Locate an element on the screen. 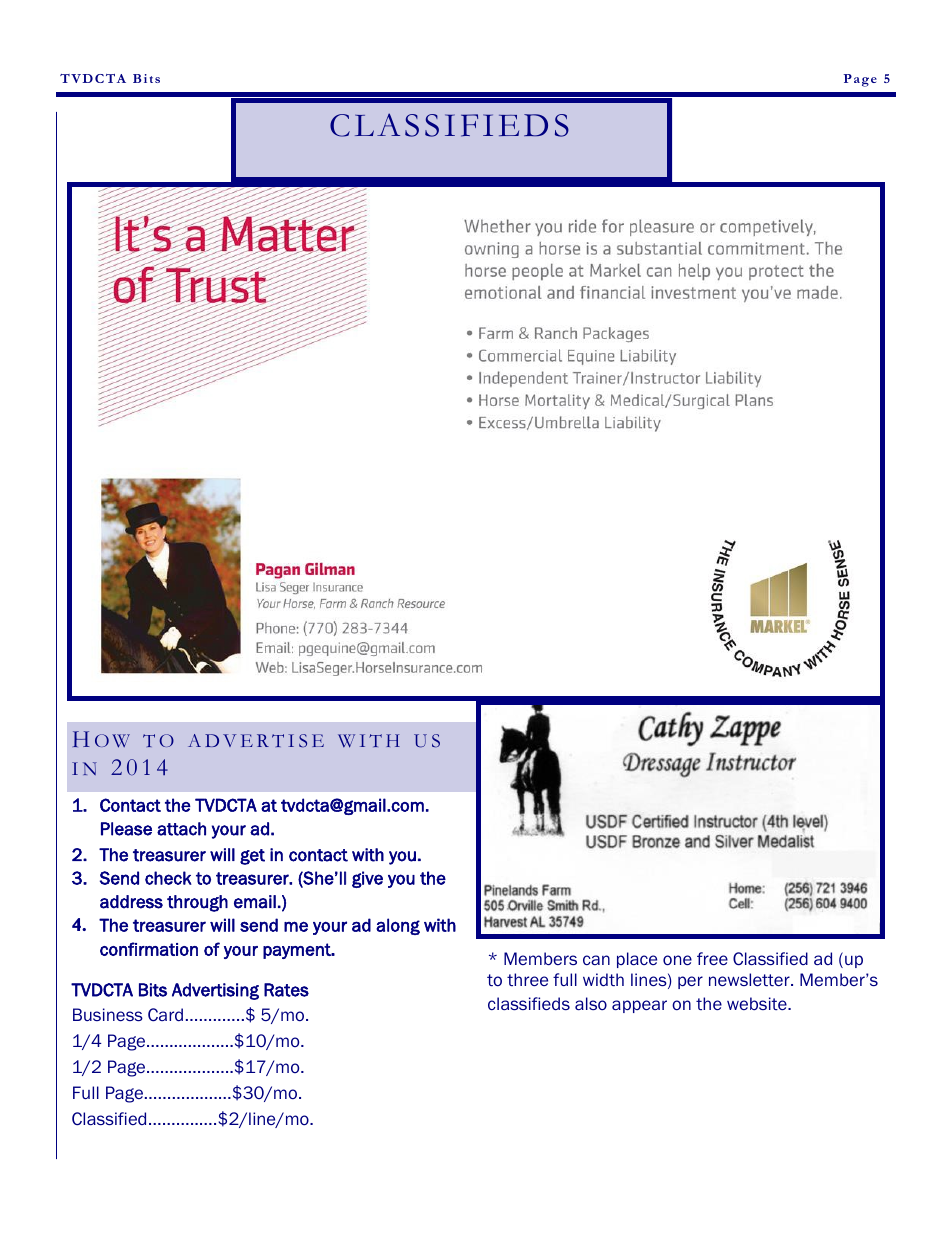 This screenshot has width=952, height=1233. appear is located at coordinates (639, 1006).
